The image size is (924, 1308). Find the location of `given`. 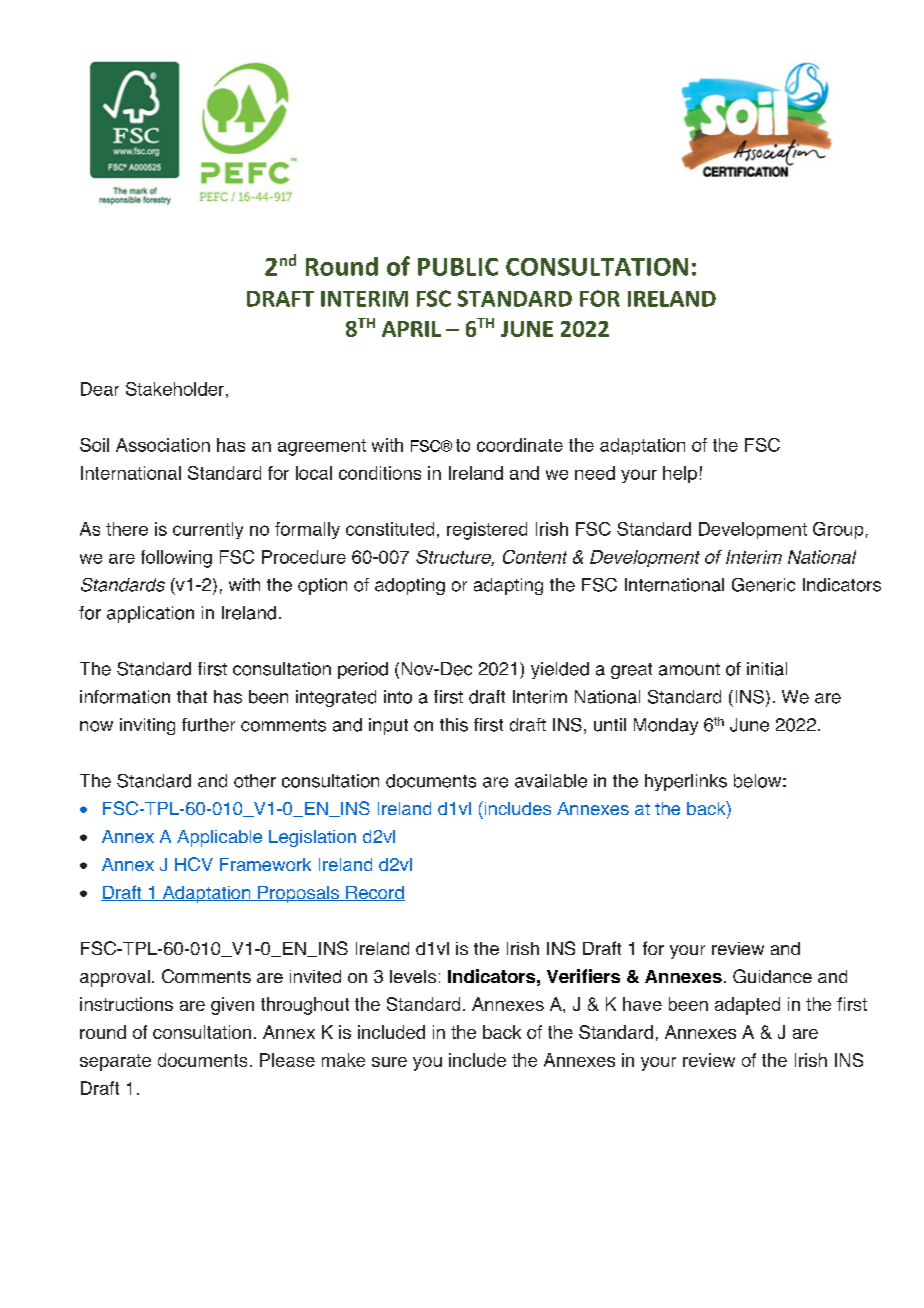

given is located at coordinates (232, 1006).
